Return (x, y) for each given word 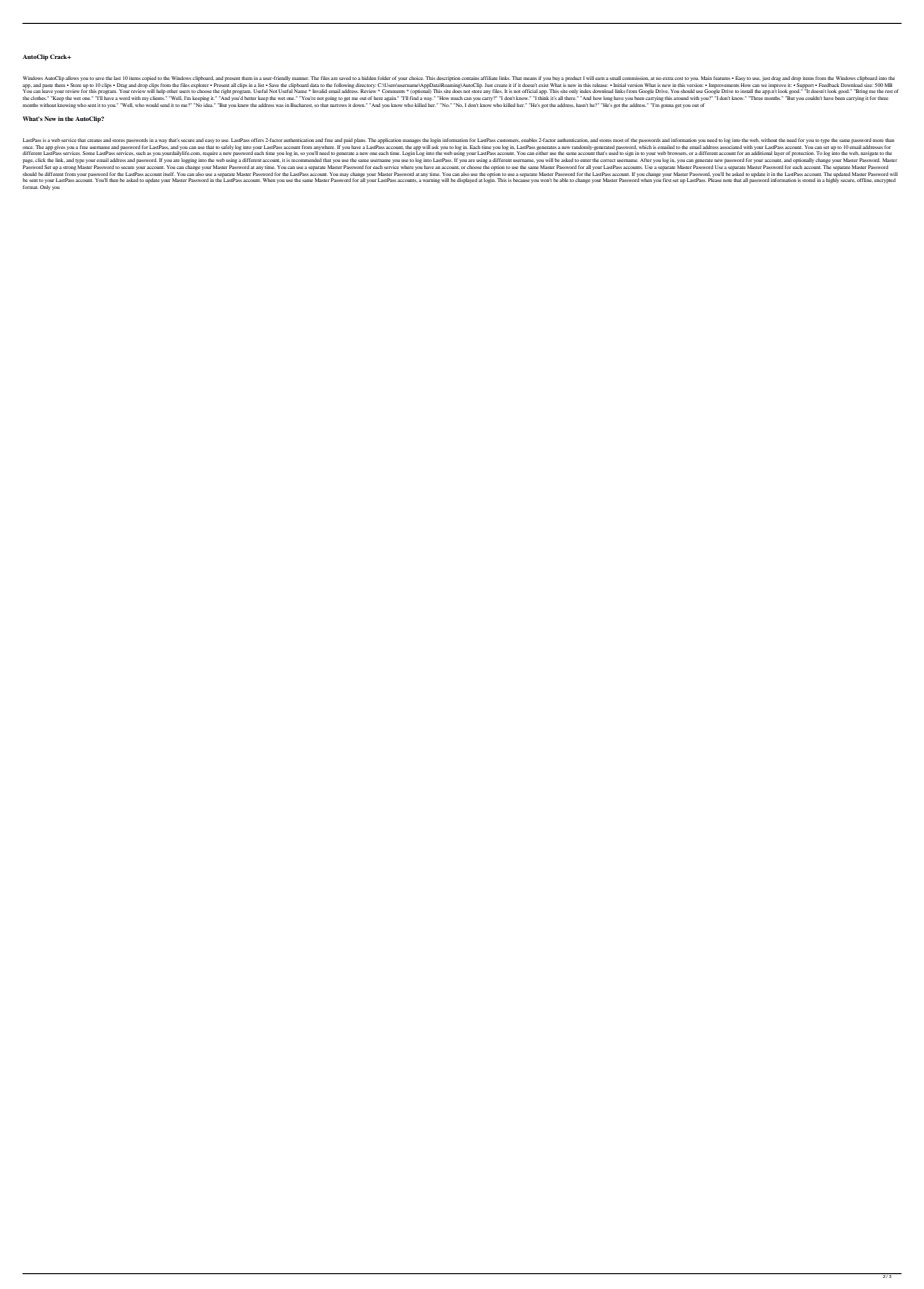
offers (257, 140)
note (727, 180)
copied (149, 78)
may (344, 174)
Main (706, 78)
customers (508, 140)
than (889, 140)
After (646, 160)
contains (471, 78)
